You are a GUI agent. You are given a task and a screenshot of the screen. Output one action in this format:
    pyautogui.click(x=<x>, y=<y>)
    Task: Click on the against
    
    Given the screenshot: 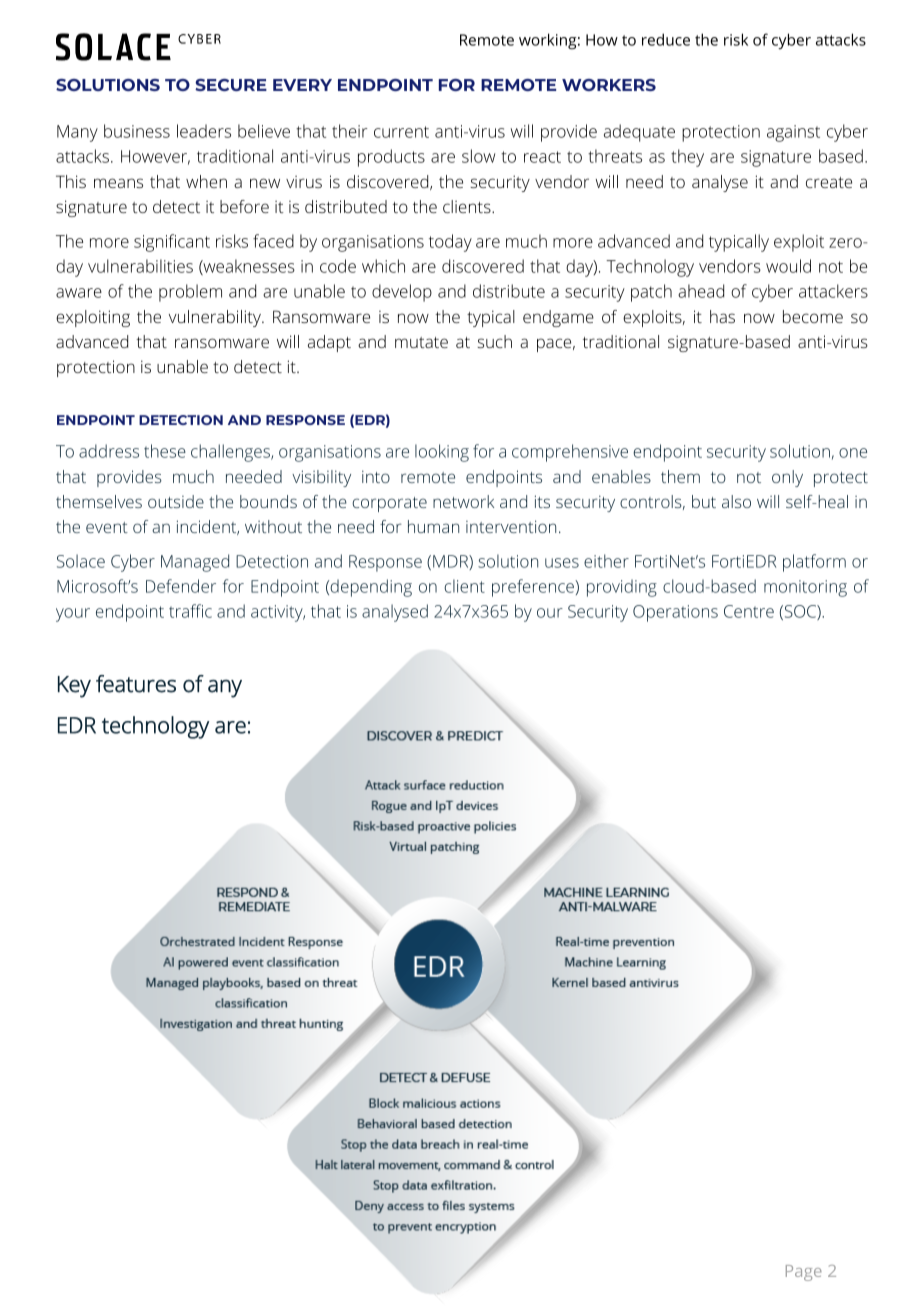 What is the action you would take?
    pyautogui.click(x=793, y=133)
